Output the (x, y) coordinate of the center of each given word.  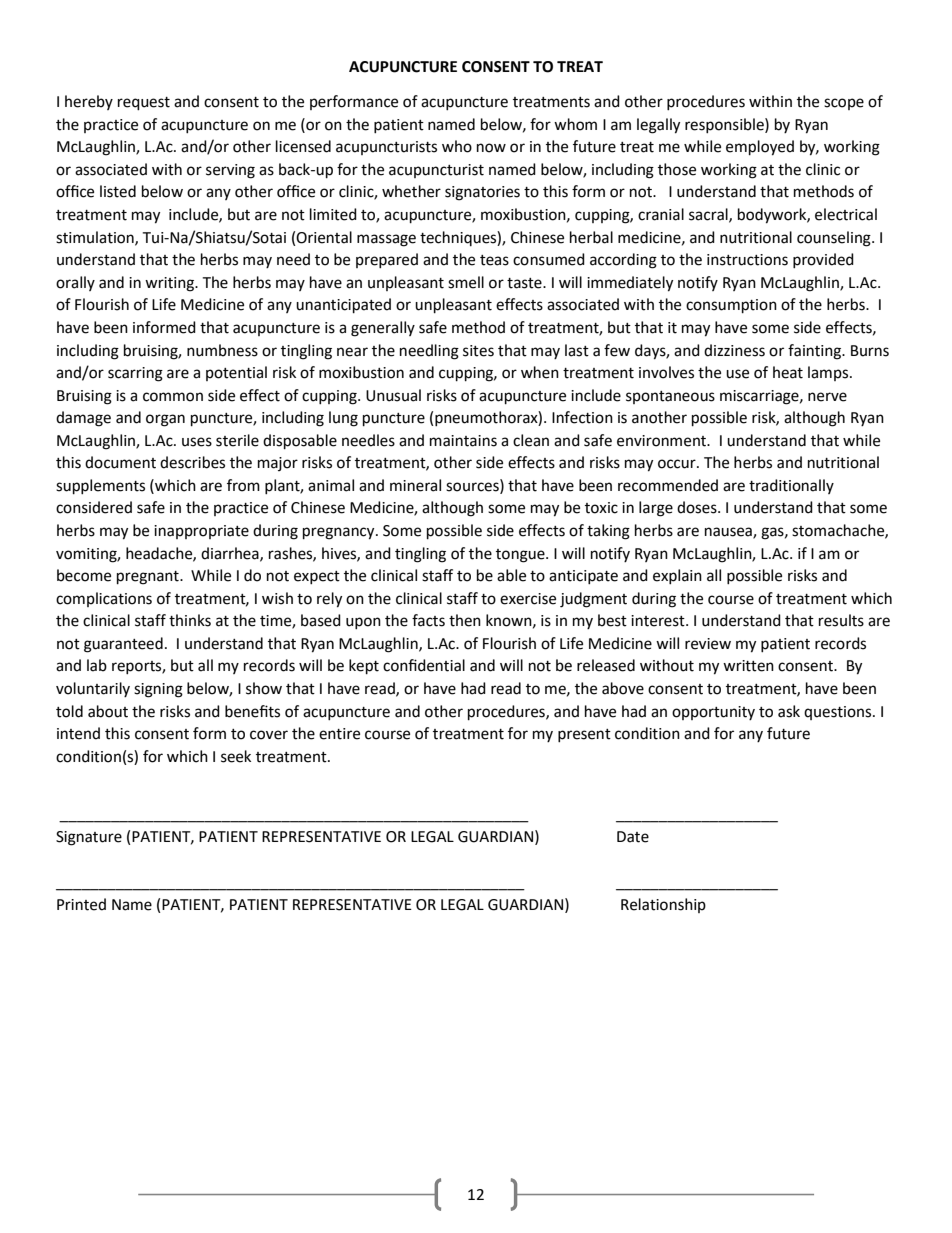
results (841, 620)
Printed (81, 904)
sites (478, 351)
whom (575, 124)
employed (760, 148)
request (144, 104)
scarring (135, 374)
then (465, 620)
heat (788, 372)
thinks (190, 620)
